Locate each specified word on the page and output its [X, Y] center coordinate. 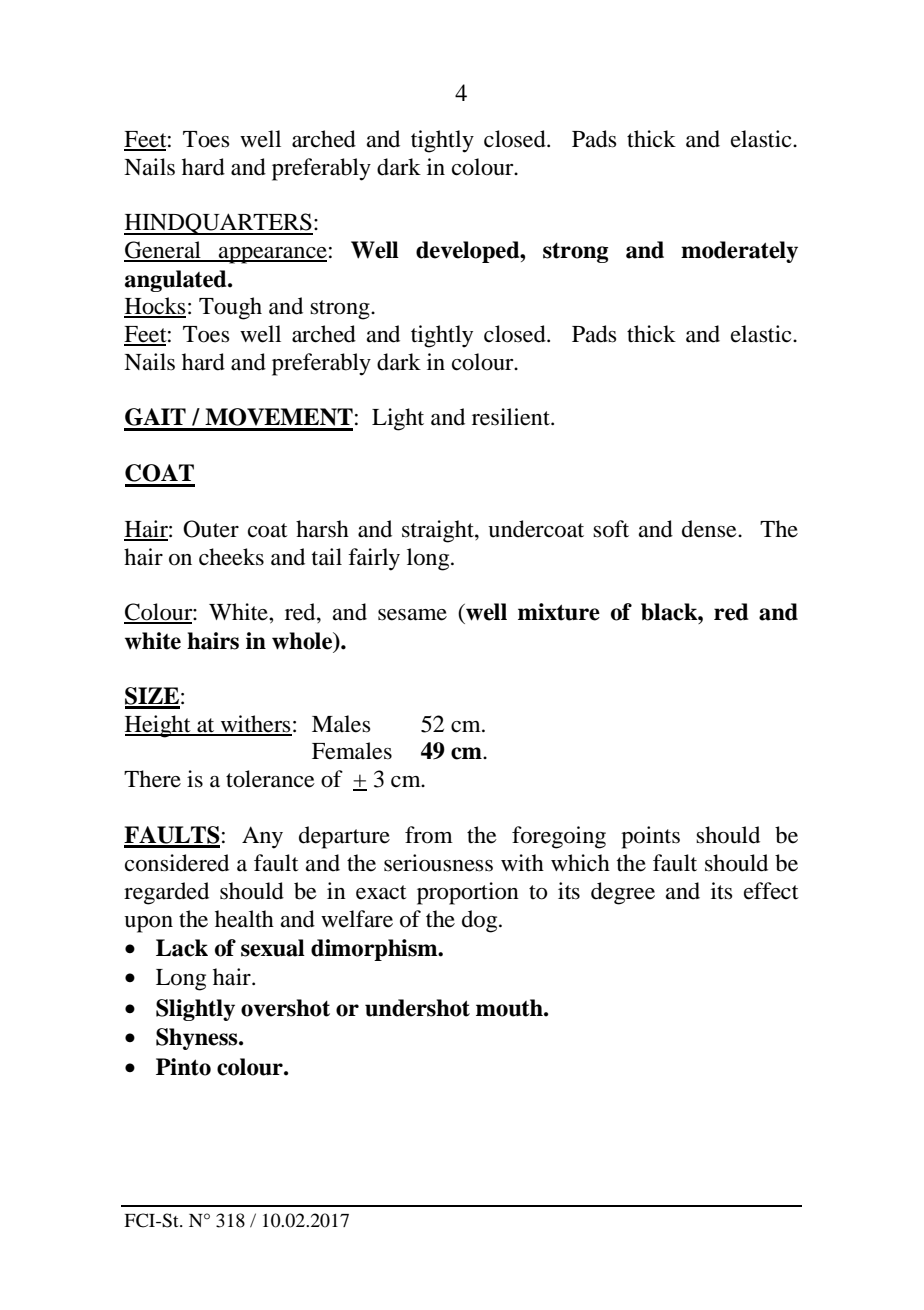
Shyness [198, 1039]
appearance [272, 255]
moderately [739, 252]
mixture [559, 612]
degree [623, 893]
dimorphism [375, 950]
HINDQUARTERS [218, 224]
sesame [412, 615]
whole [303, 641]
